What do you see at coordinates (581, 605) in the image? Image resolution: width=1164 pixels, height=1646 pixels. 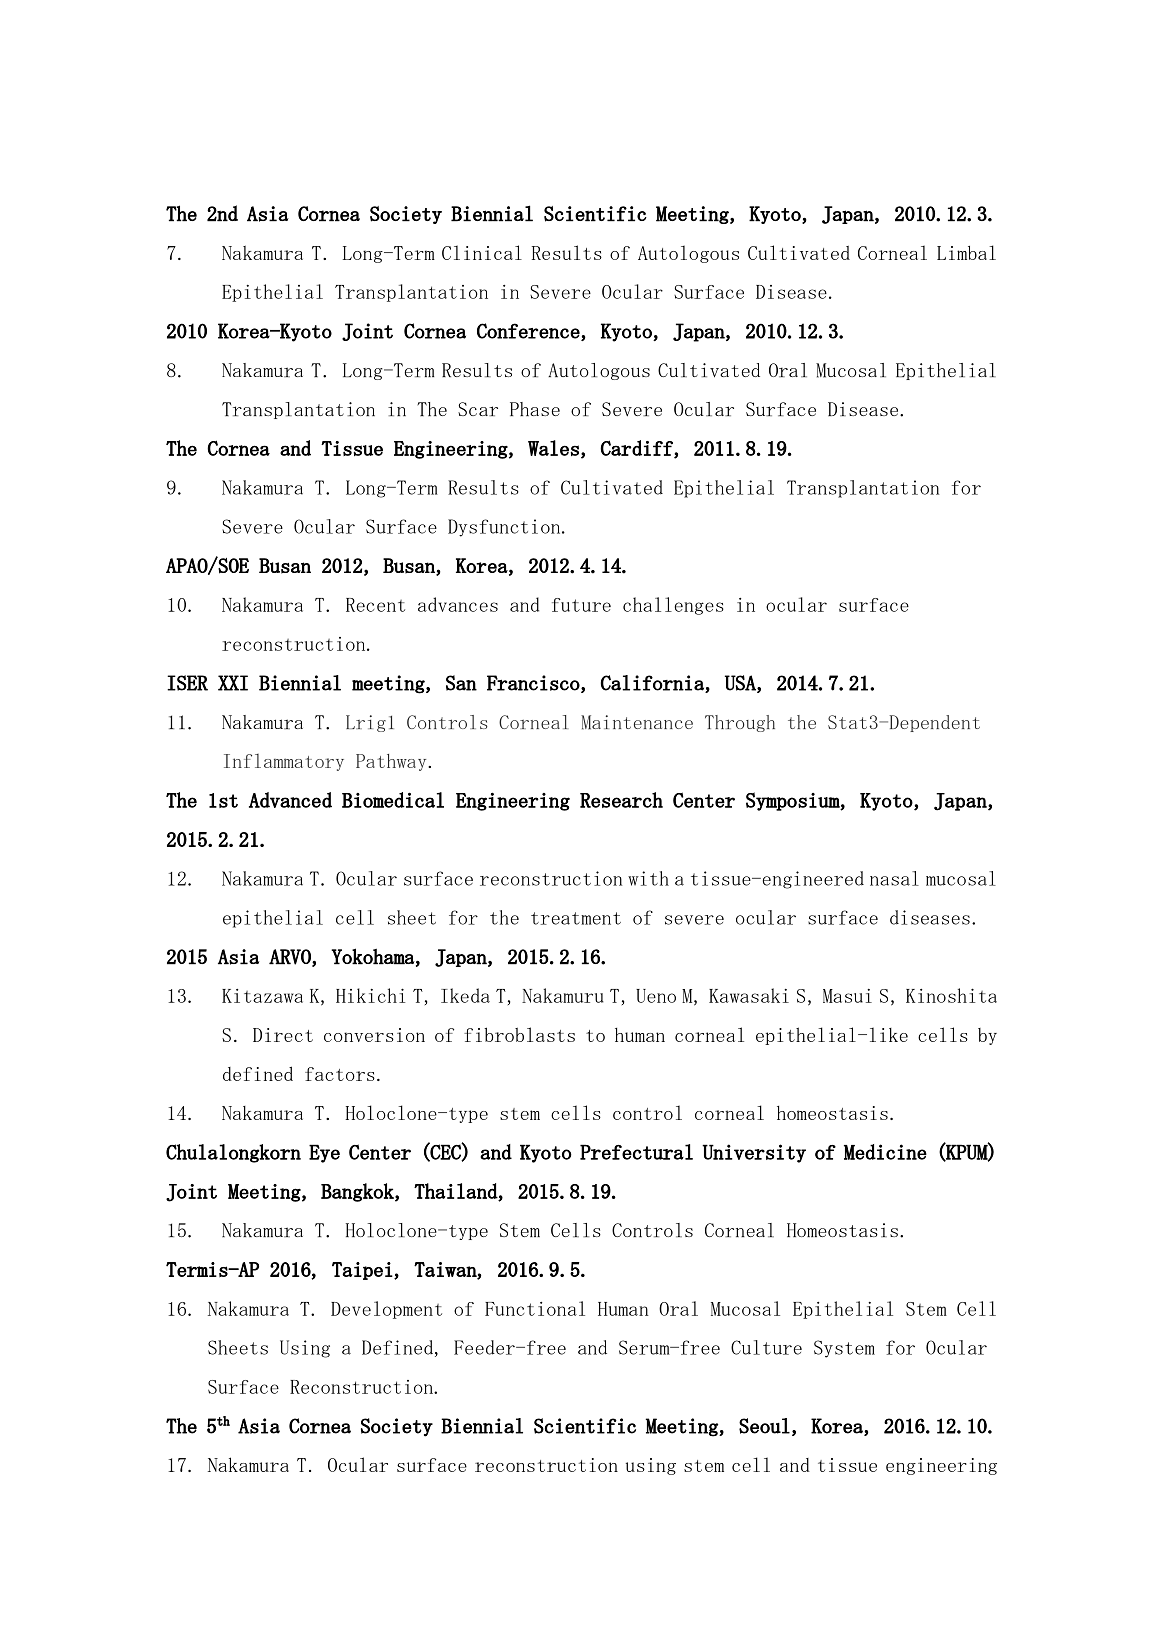 I see `future` at bounding box center [581, 605].
